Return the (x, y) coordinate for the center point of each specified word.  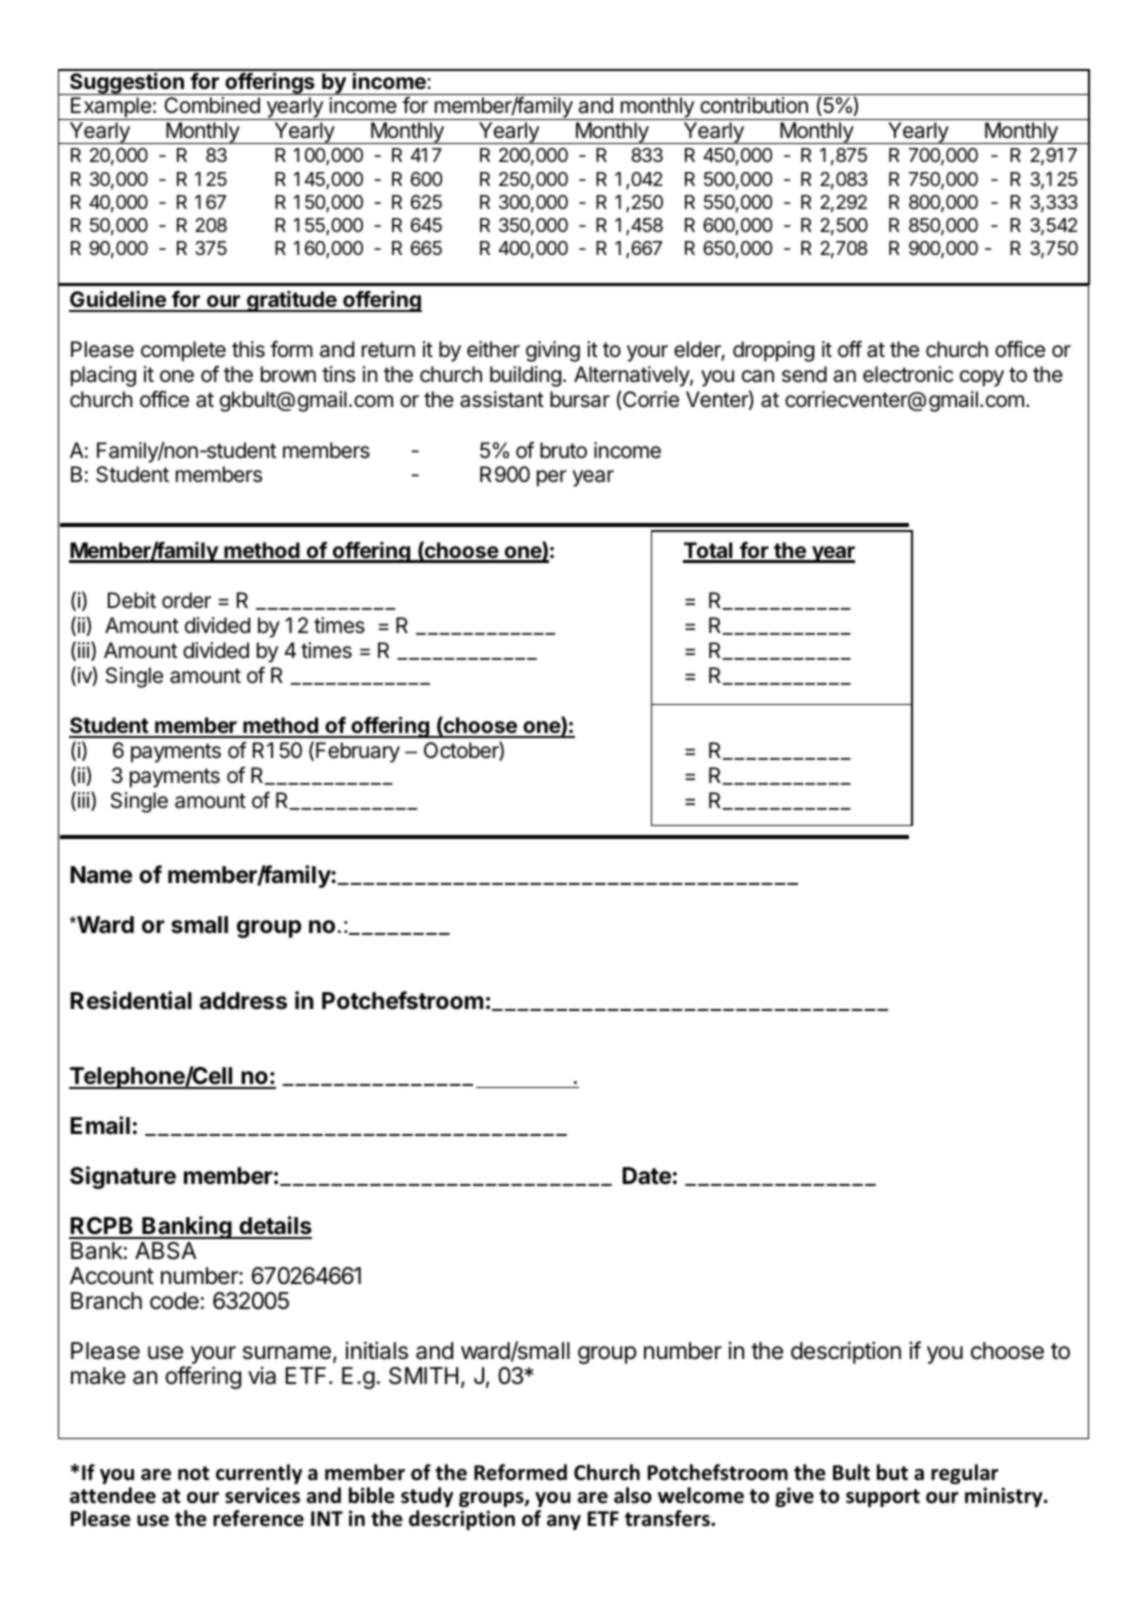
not (193, 1473)
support (883, 1498)
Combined (212, 105)
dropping (773, 351)
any (564, 1522)
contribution (754, 105)
